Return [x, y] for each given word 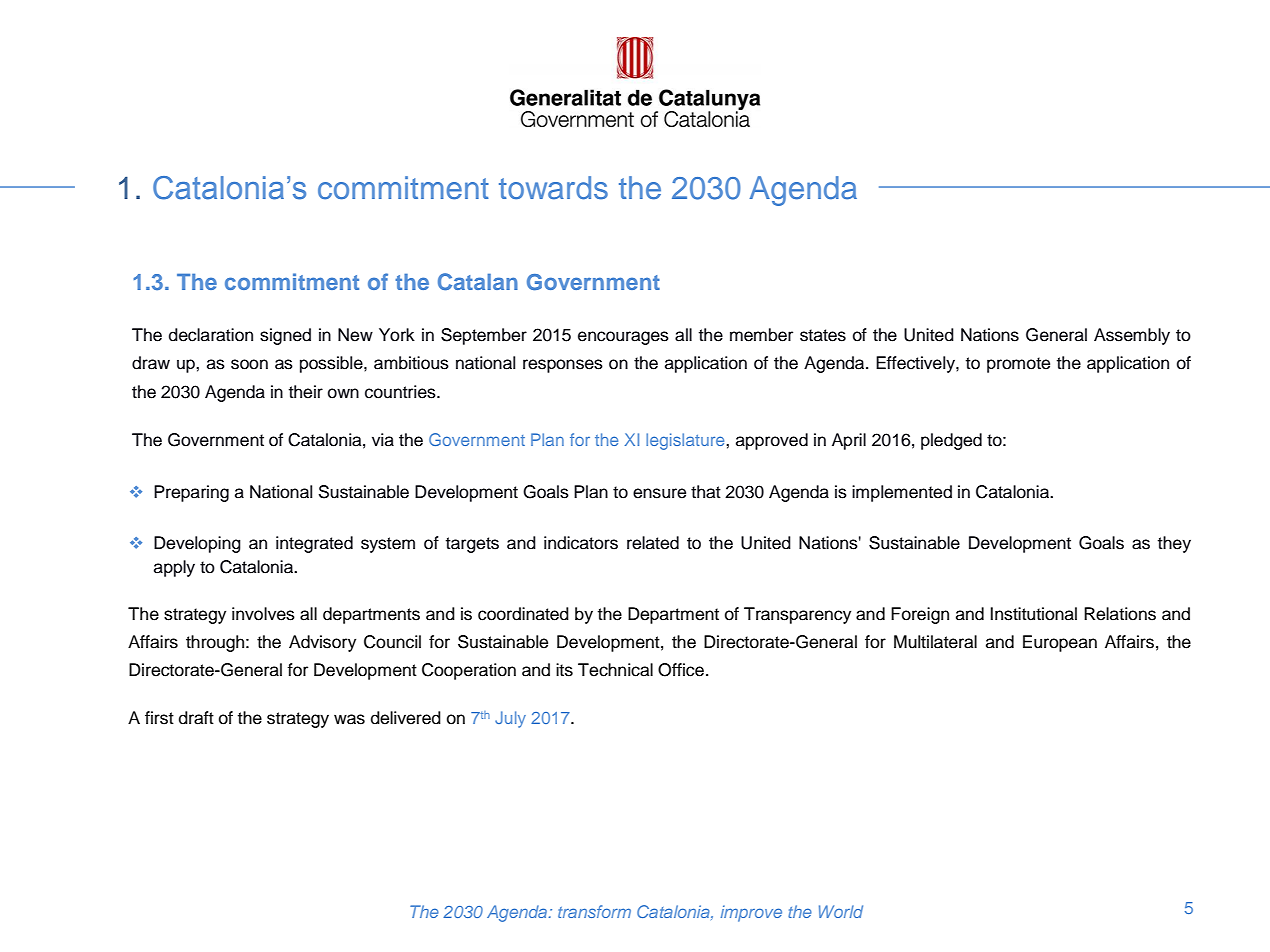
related [653, 543]
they [1174, 544]
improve [751, 913]
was [349, 719]
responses [563, 366]
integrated [314, 544]
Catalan [478, 282]
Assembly [1132, 336]
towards [553, 188]
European [1060, 643]
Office [681, 670]
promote [1018, 365]
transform [594, 911]
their [306, 392]
